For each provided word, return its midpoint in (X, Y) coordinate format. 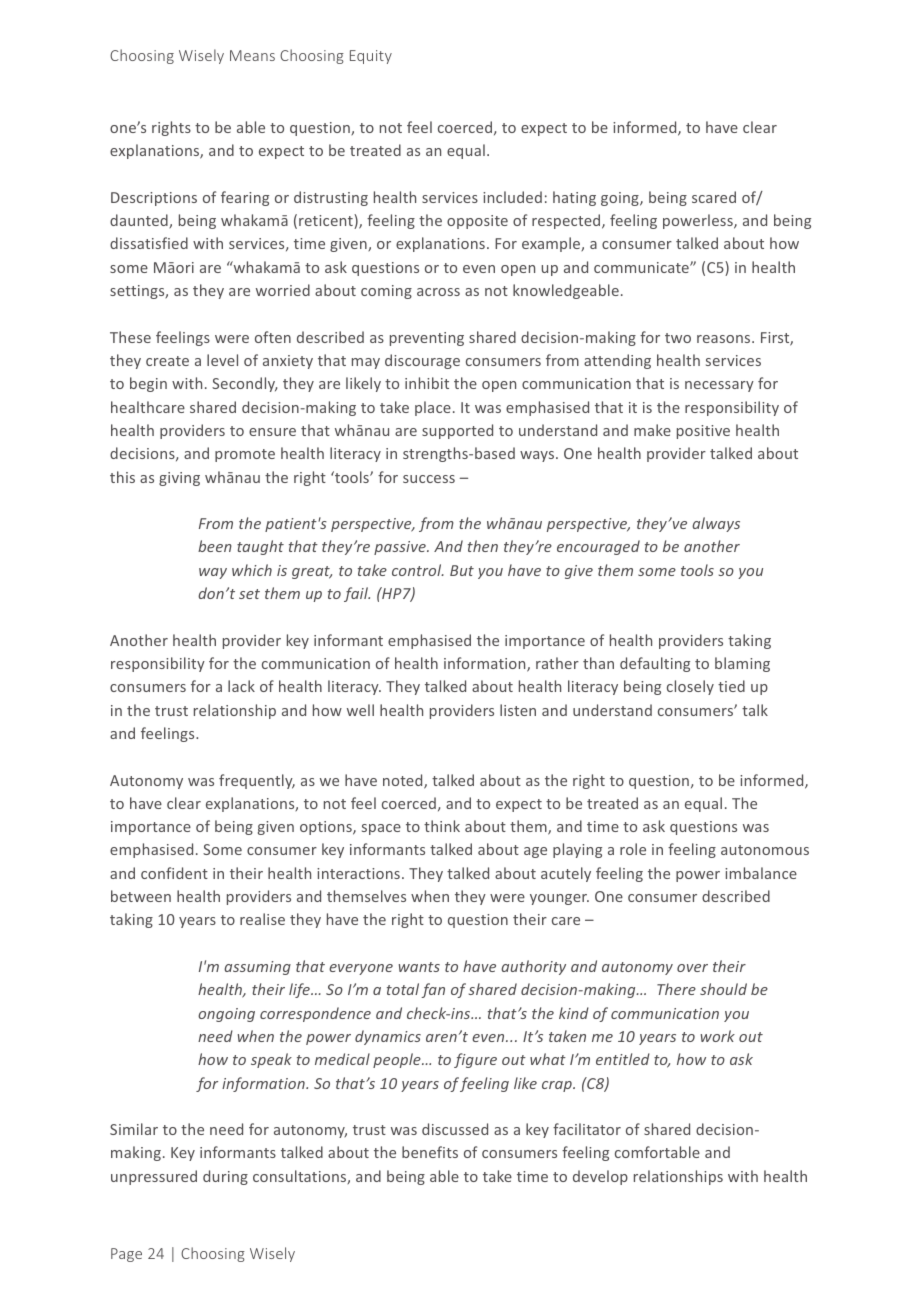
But (462, 570)
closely (690, 687)
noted (404, 781)
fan (433, 990)
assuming (257, 968)
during (225, 1177)
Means (252, 55)
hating (574, 198)
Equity (371, 57)
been (215, 546)
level (222, 360)
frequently (257, 781)
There (676, 989)
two (678, 338)
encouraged (598, 547)
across (438, 292)
